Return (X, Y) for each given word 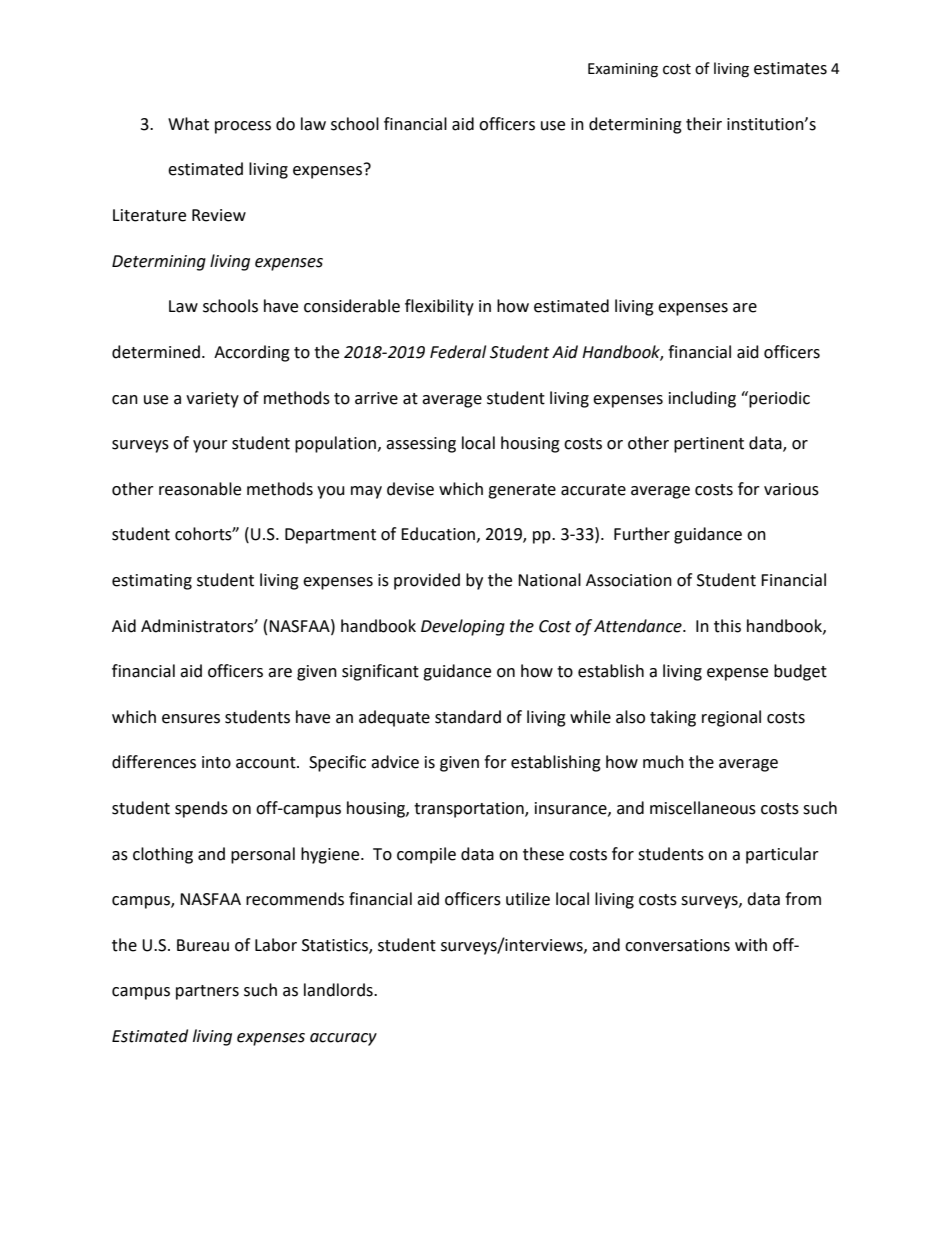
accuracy (343, 1039)
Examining (623, 70)
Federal (458, 352)
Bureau (203, 945)
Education (438, 534)
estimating (152, 582)
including (702, 399)
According (252, 353)
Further (642, 534)
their (704, 124)
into (216, 762)
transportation (470, 810)
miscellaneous (703, 808)
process (243, 127)
